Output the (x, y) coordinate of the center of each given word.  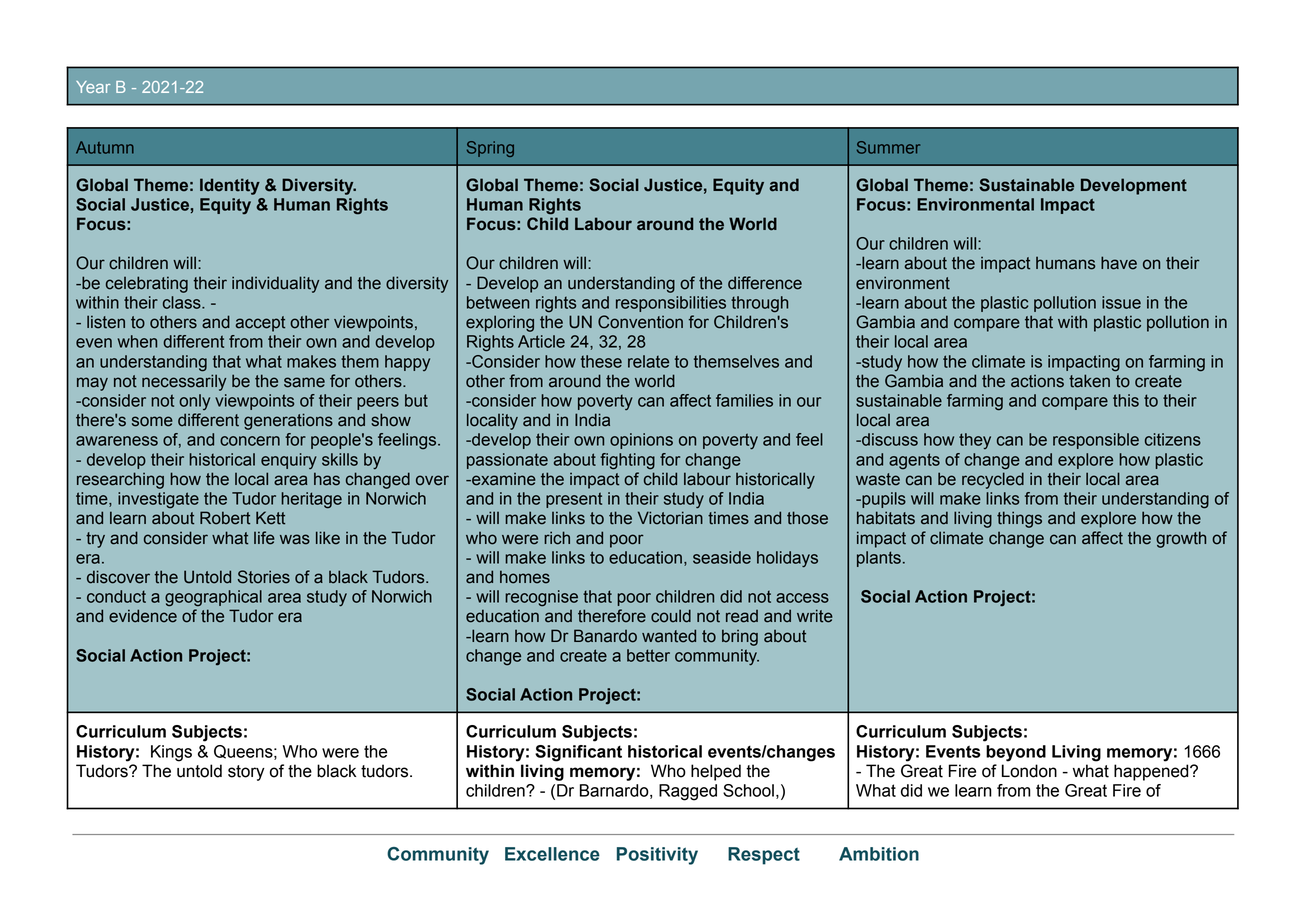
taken (1089, 381)
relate (648, 361)
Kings (171, 753)
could (671, 616)
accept (260, 324)
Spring (490, 149)
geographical (213, 598)
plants (879, 559)
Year (93, 87)
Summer (888, 147)
